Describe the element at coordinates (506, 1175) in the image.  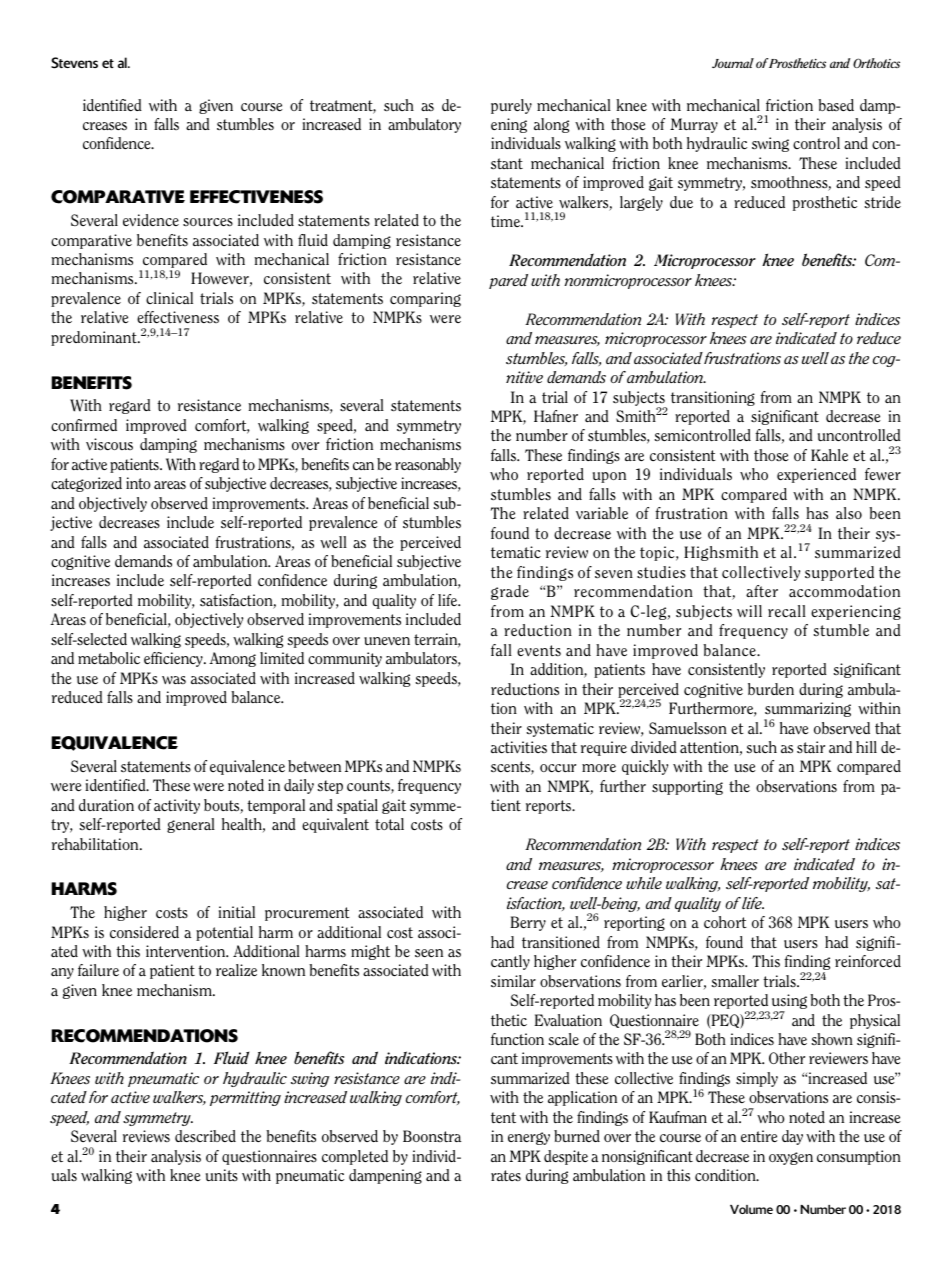
I see `rates` at that location.
